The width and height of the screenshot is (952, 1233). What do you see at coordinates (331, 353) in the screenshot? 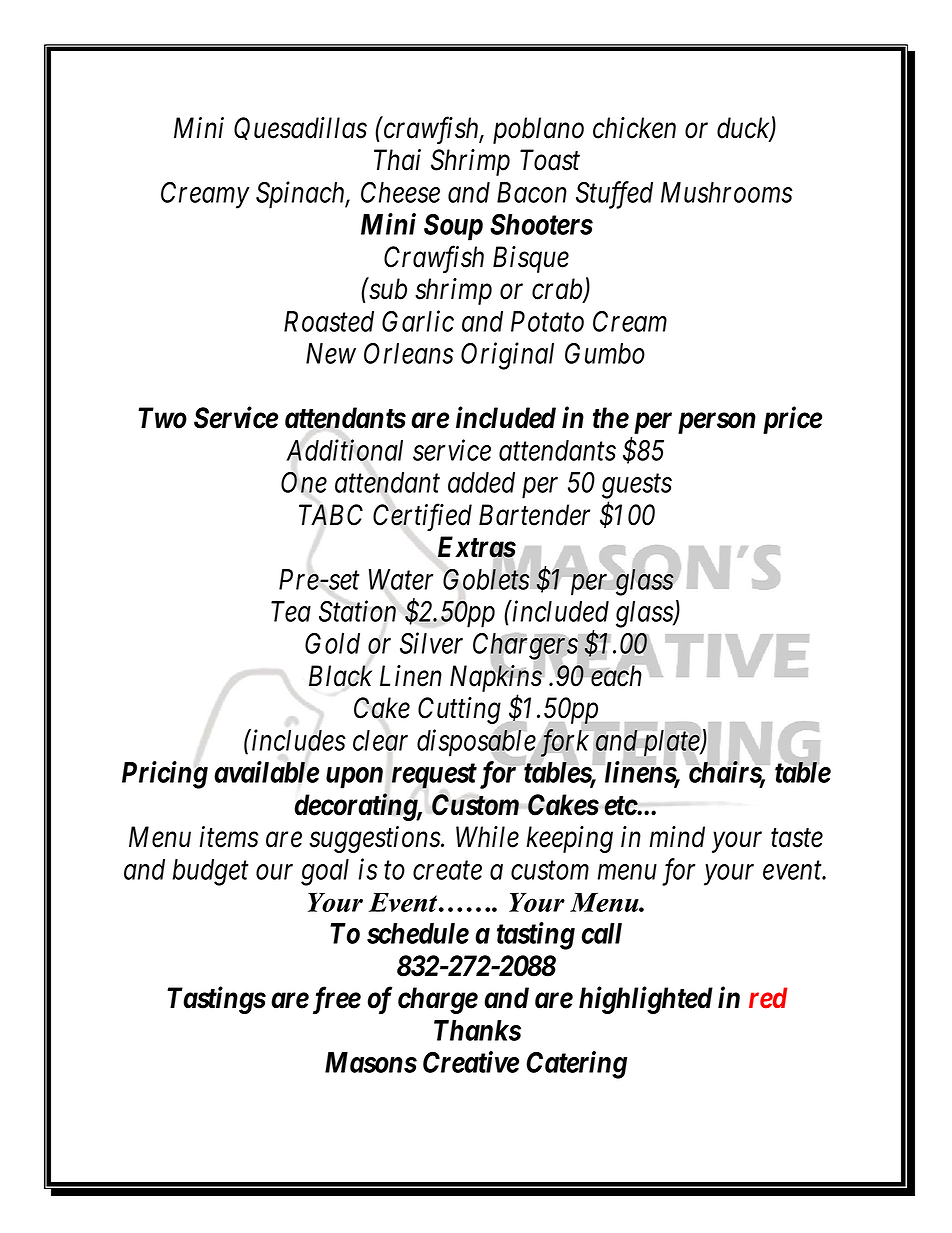
I see `New` at bounding box center [331, 353].
